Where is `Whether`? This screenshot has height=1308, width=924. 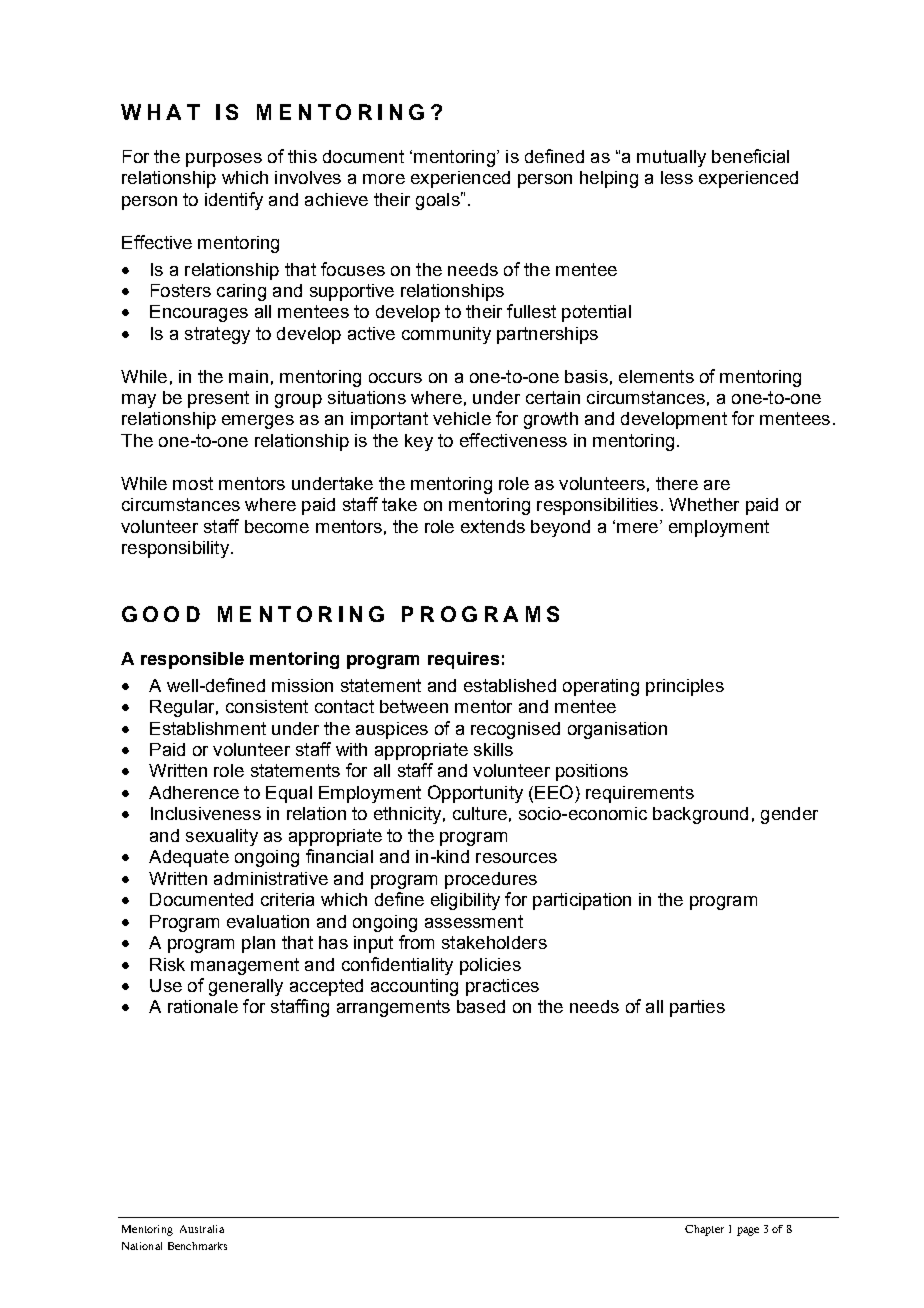
Whether is located at coordinates (704, 504).
